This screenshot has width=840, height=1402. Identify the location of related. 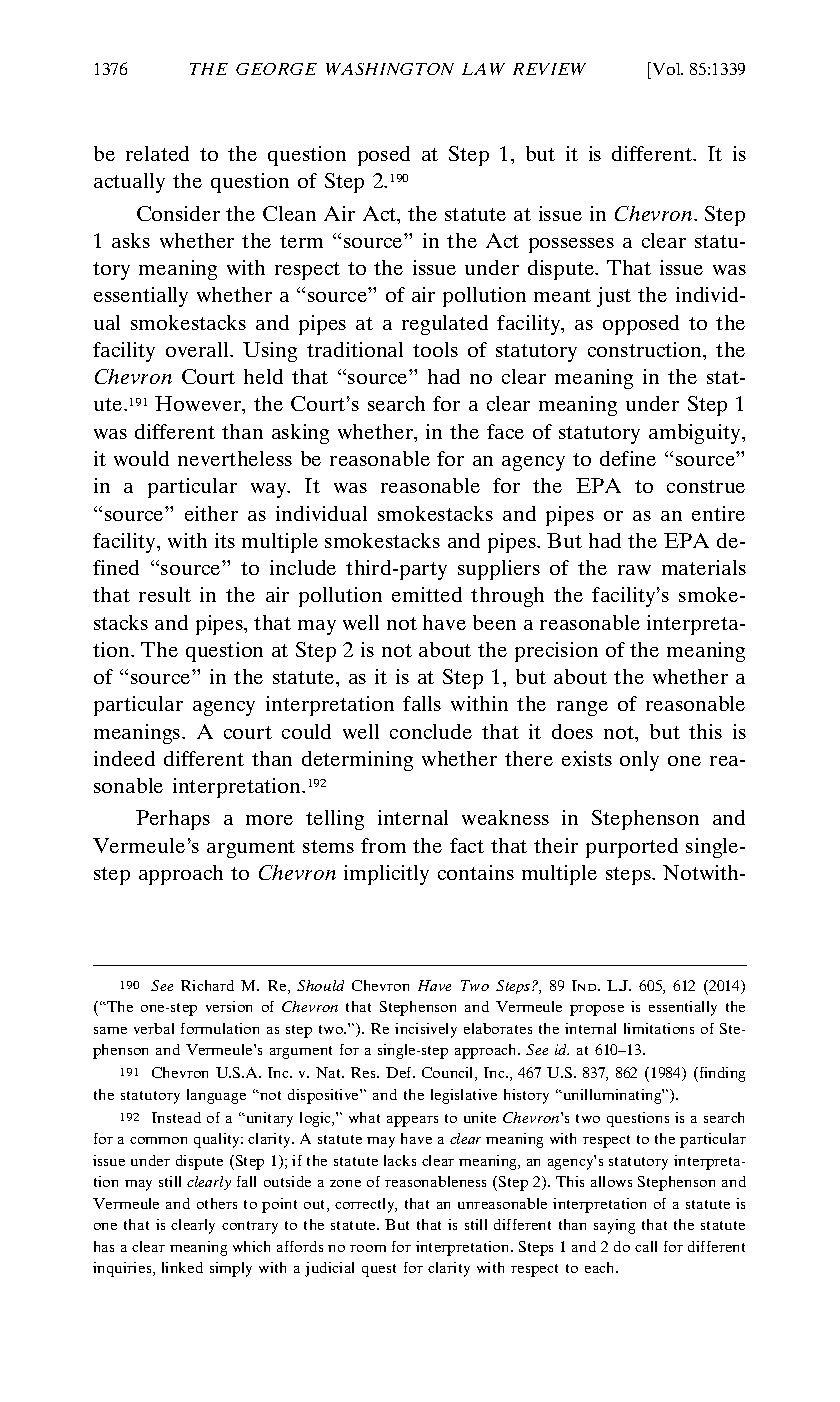
(157, 153).
